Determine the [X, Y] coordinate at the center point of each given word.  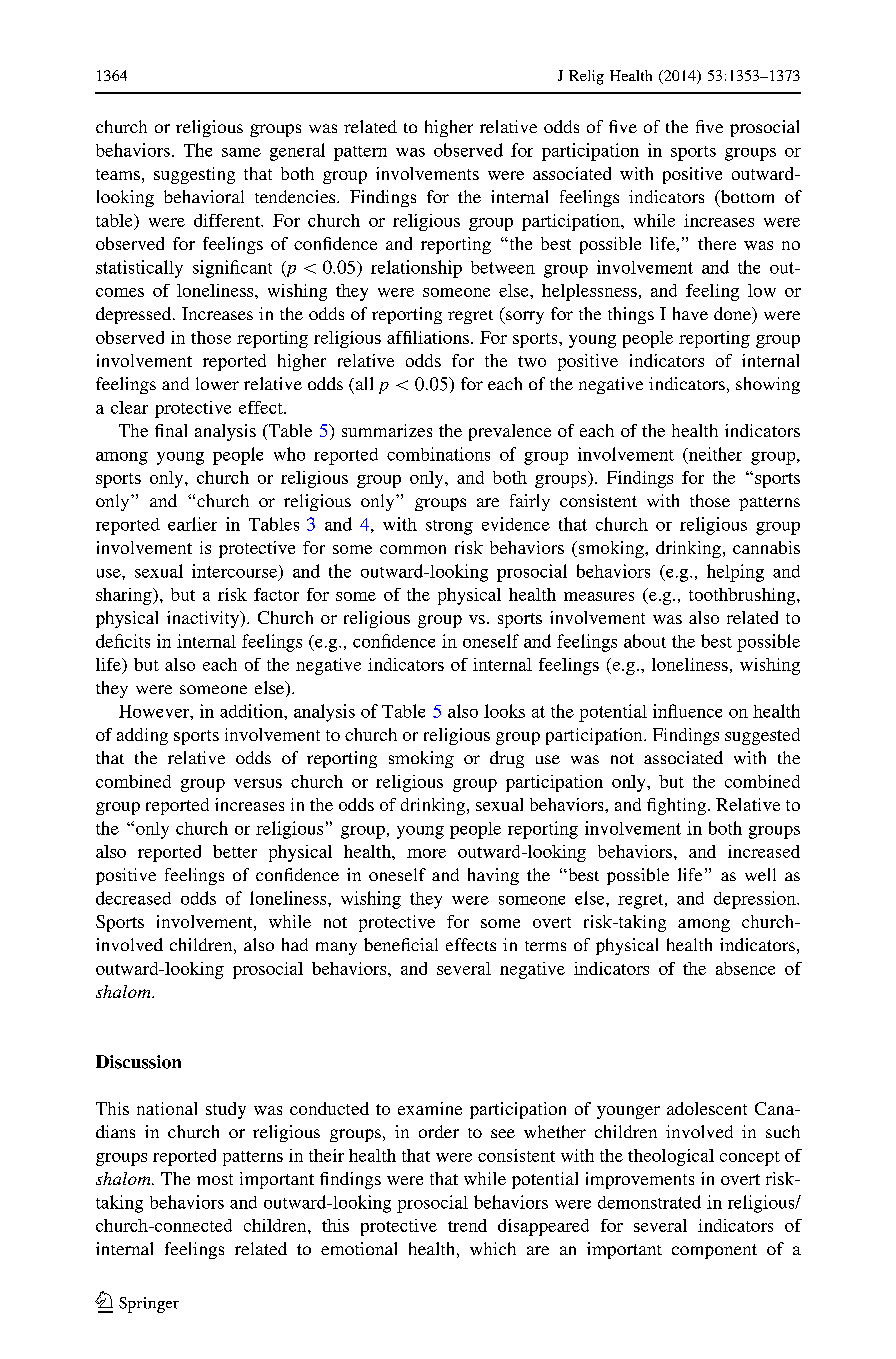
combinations [438, 454]
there [717, 243]
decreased [133, 898]
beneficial [401, 944]
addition [252, 711]
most [215, 1179]
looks [504, 711]
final [171, 430]
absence [745, 968]
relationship [416, 269]
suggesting [194, 175]
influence [687, 711]
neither [714, 455]
